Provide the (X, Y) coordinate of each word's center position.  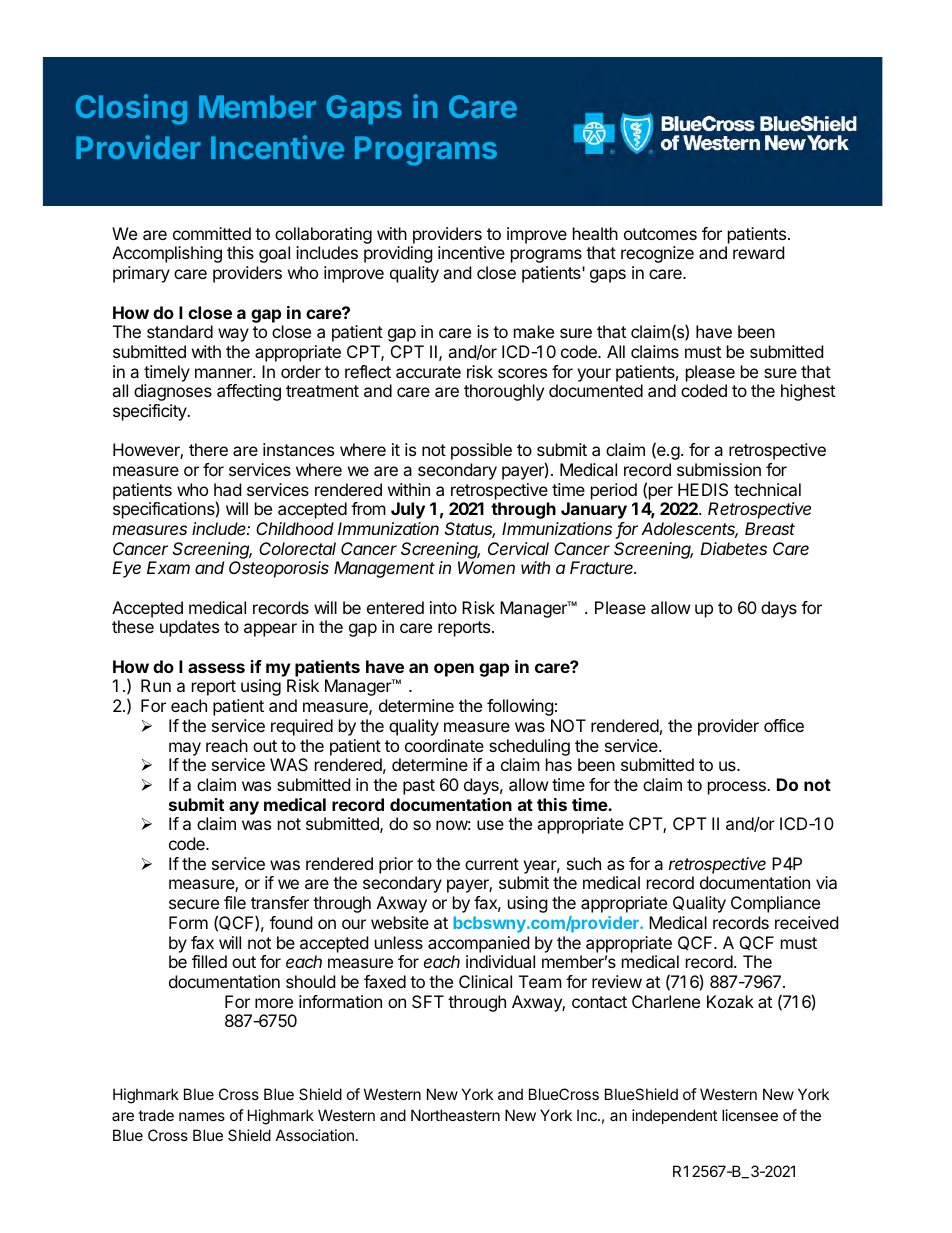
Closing (131, 109)
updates (189, 628)
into (443, 607)
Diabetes (733, 548)
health (595, 233)
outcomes (660, 234)
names (202, 1116)
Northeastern (455, 1115)
